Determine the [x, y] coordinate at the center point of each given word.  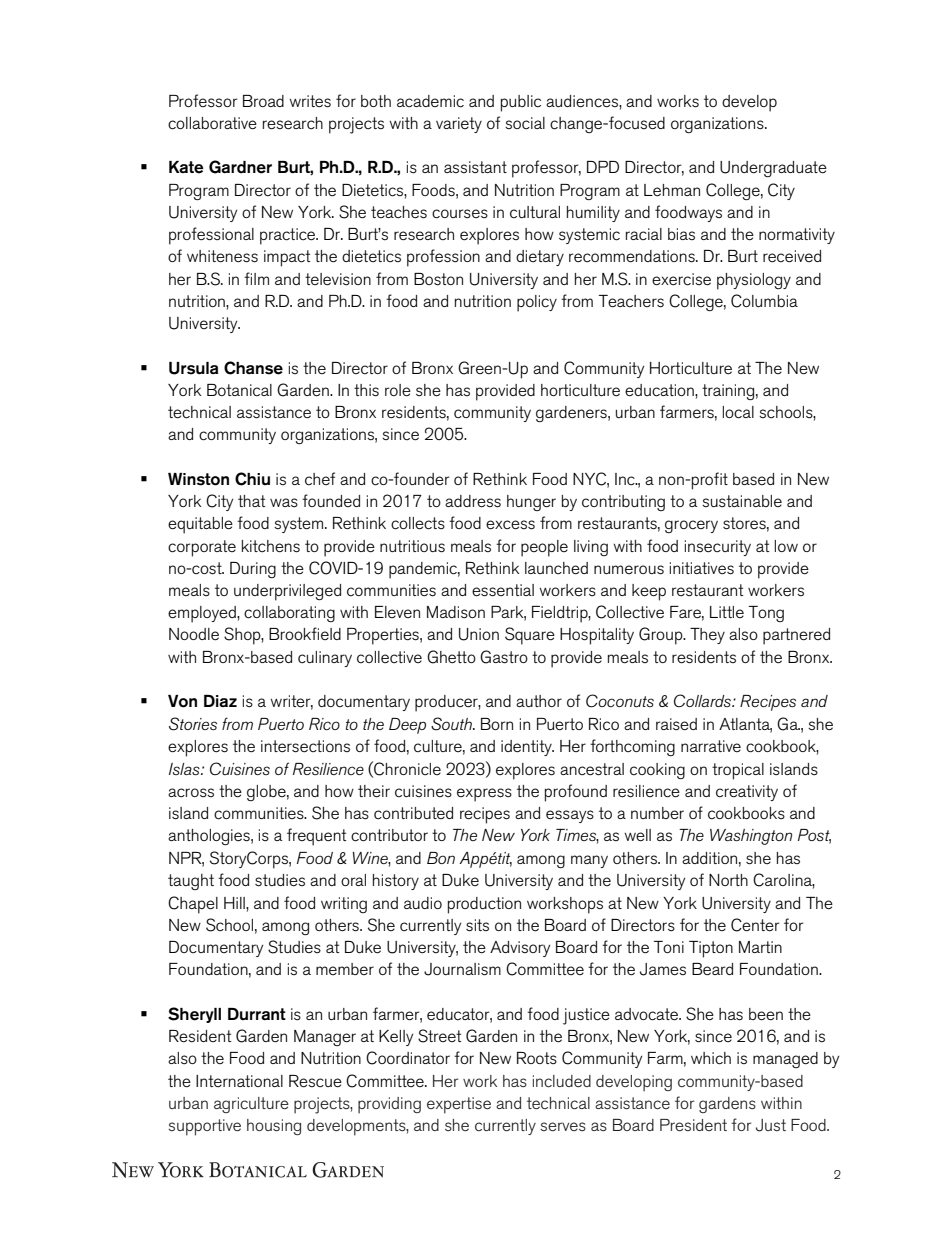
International [239, 1081]
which [711, 1058]
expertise [459, 1105]
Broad [263, 101]
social [525, 123]
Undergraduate [773, 169]
